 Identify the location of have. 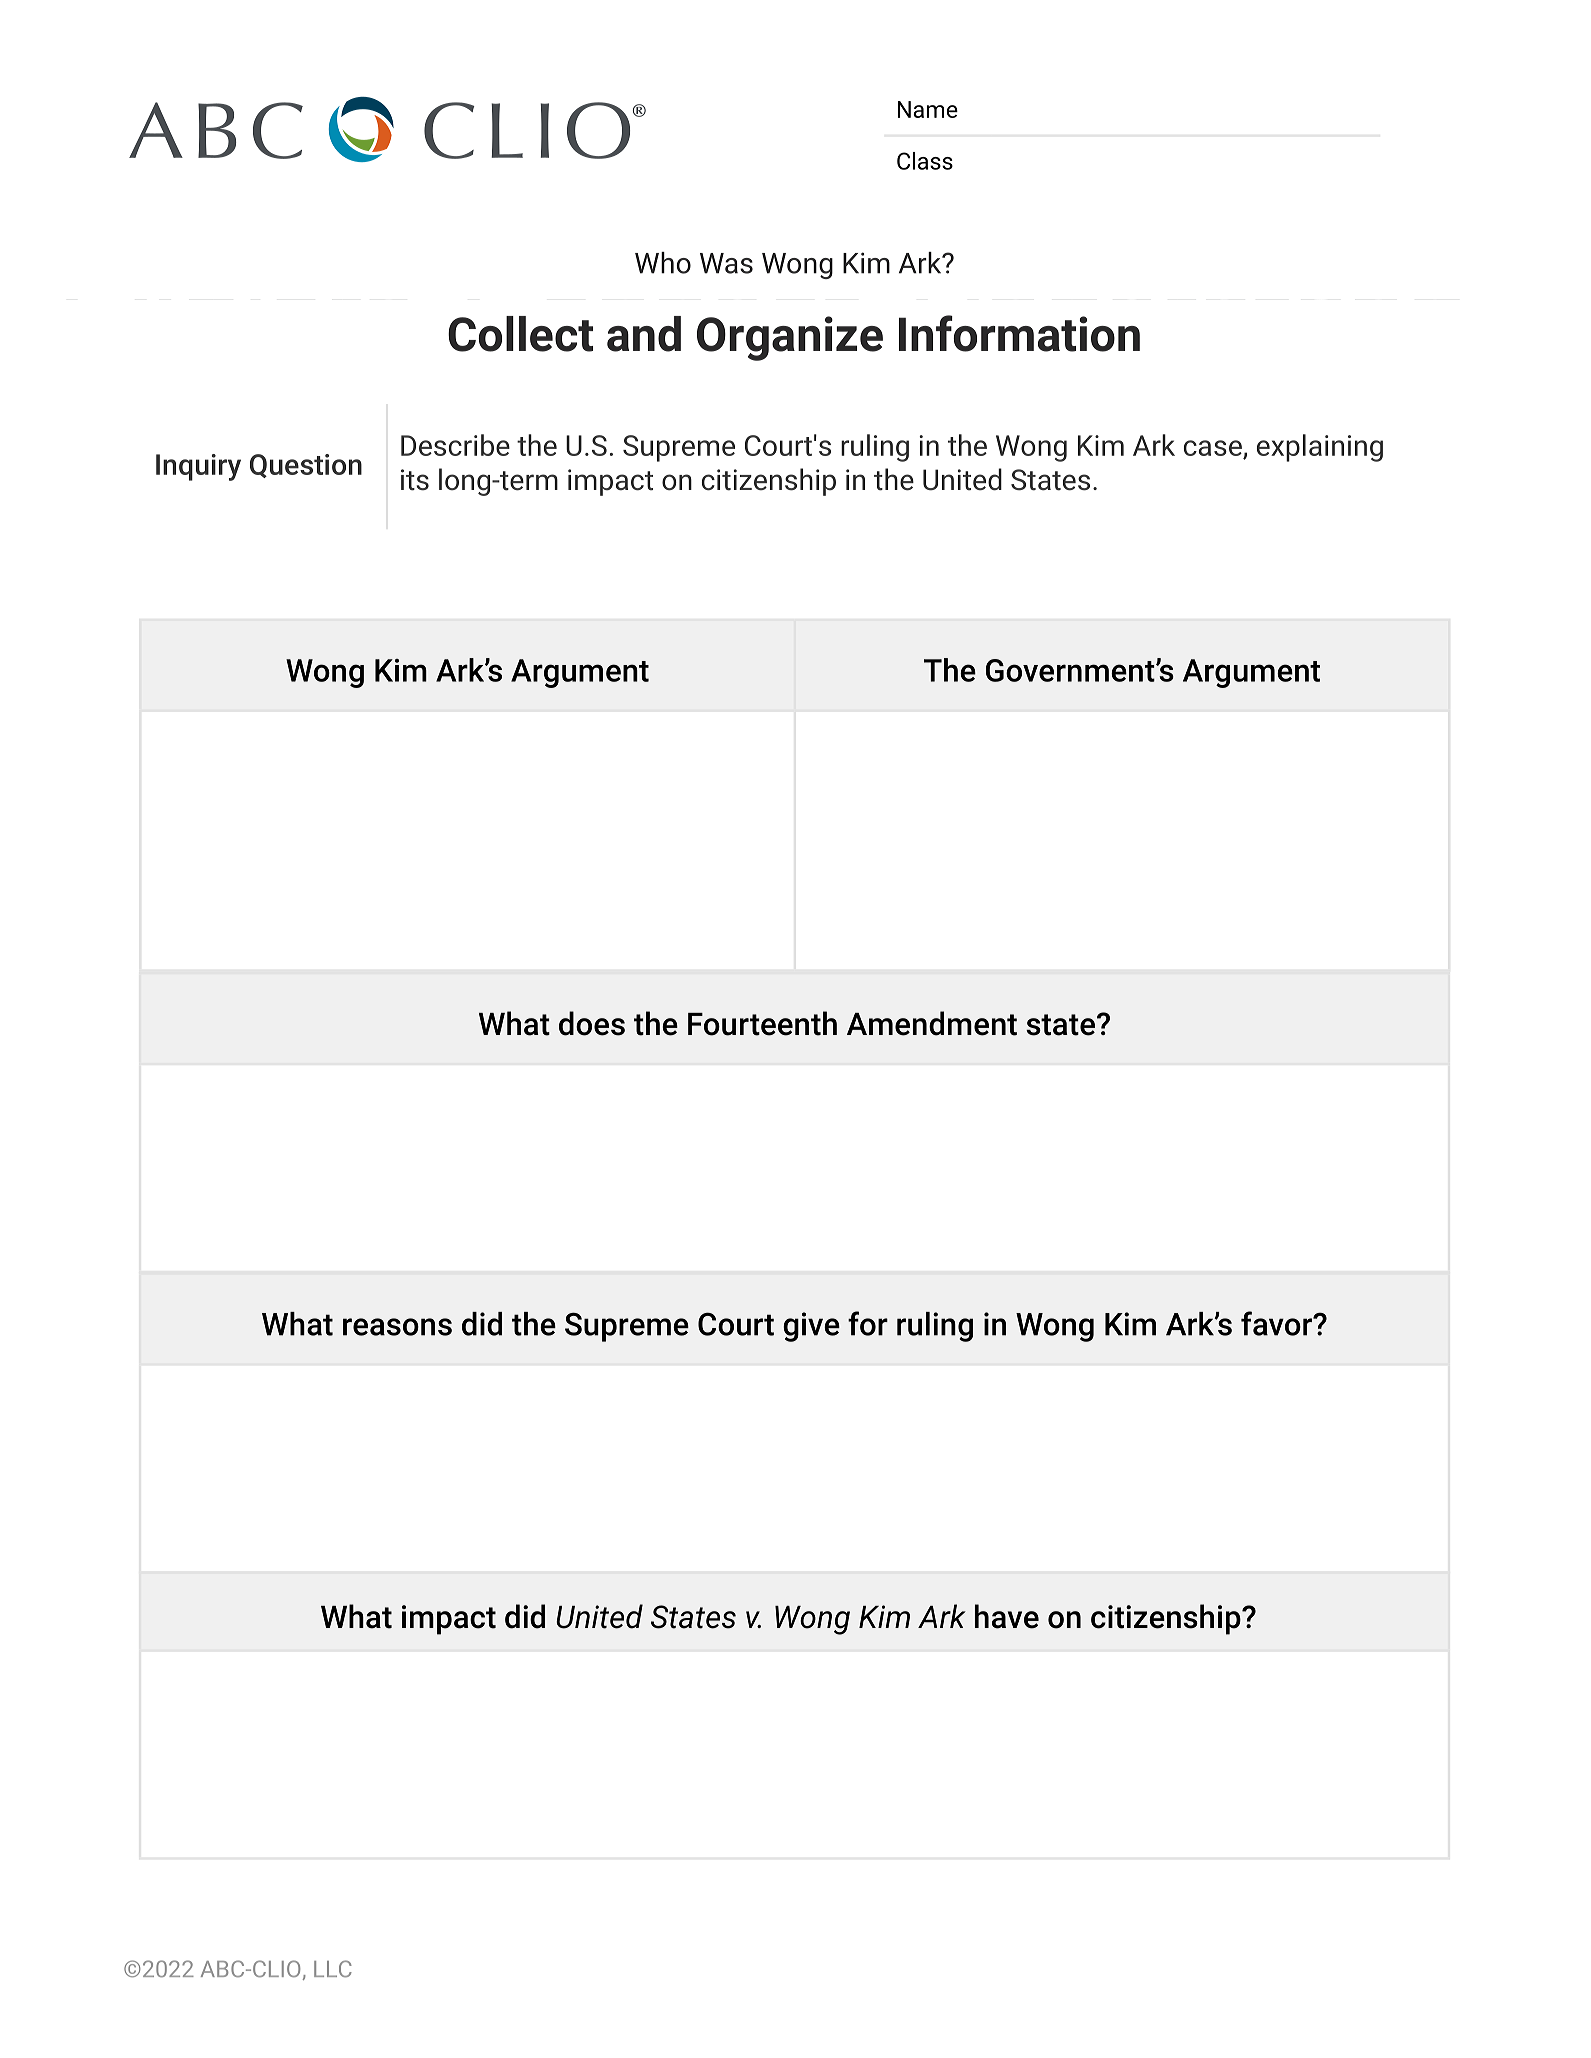
(1007, 1616).
